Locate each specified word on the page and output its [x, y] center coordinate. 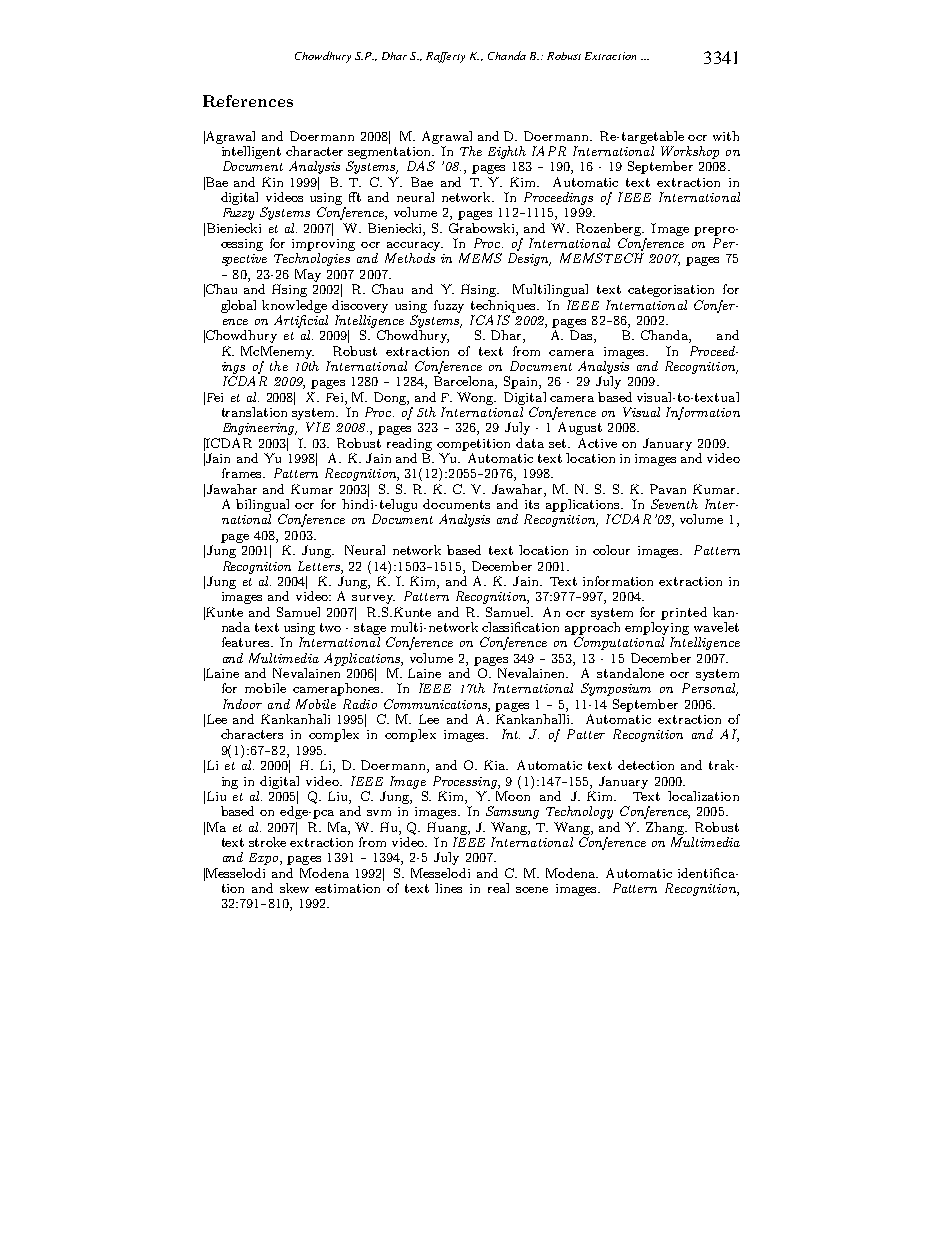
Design [529, 259]
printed [684, 613]
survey [373, 599]
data [530, 443]
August [580, 428]
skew [294, 888]
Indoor [242, 704]
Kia [496, 765]
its [532, 504]
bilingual [262, 505]
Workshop [690, 152]
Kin [272, 182]
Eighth [507, 152]
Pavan [668, 489]
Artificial [301, 320]
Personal [710, 689]
